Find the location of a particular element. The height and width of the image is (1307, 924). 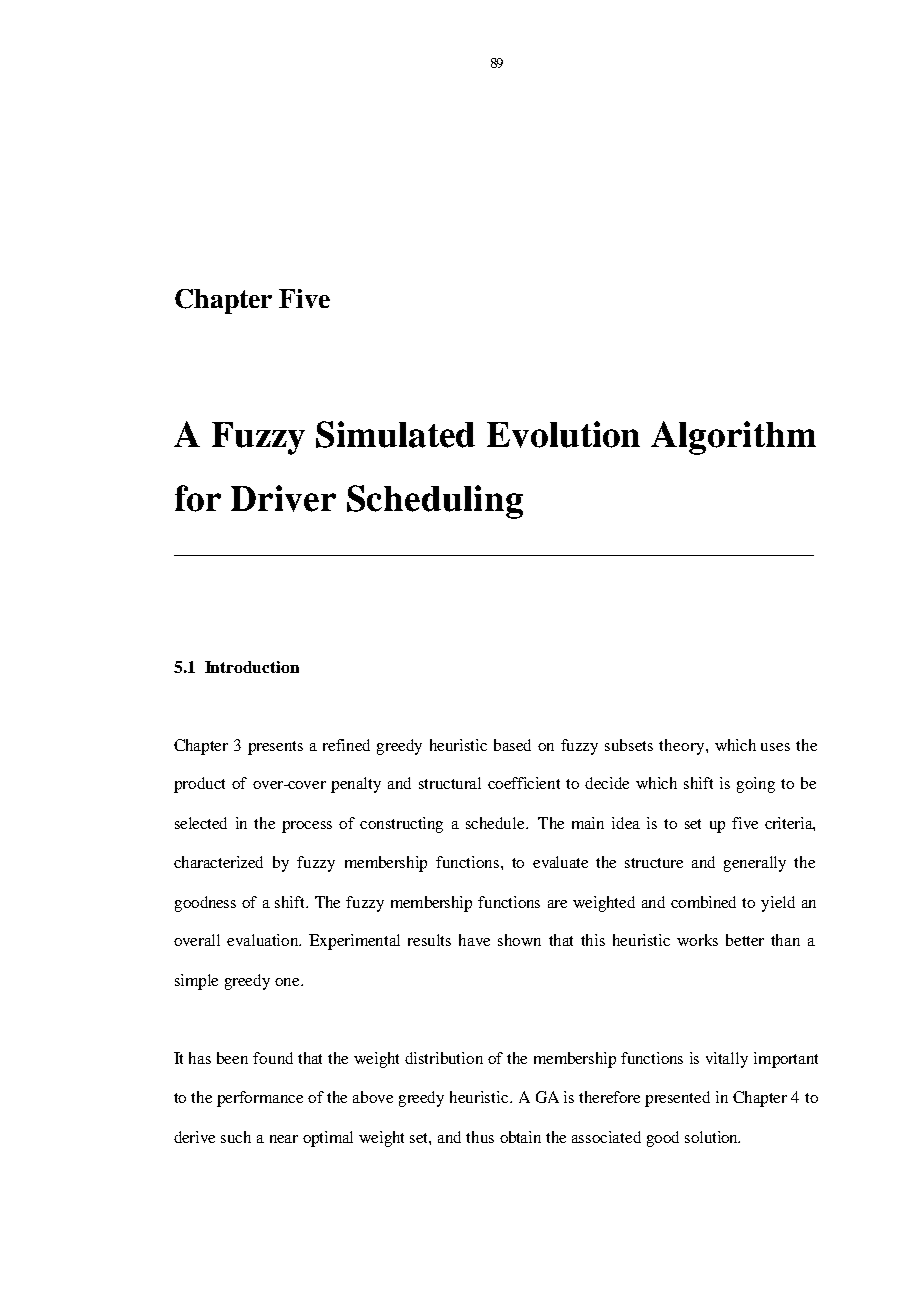

performance is located at coordinates (260, 1099).
